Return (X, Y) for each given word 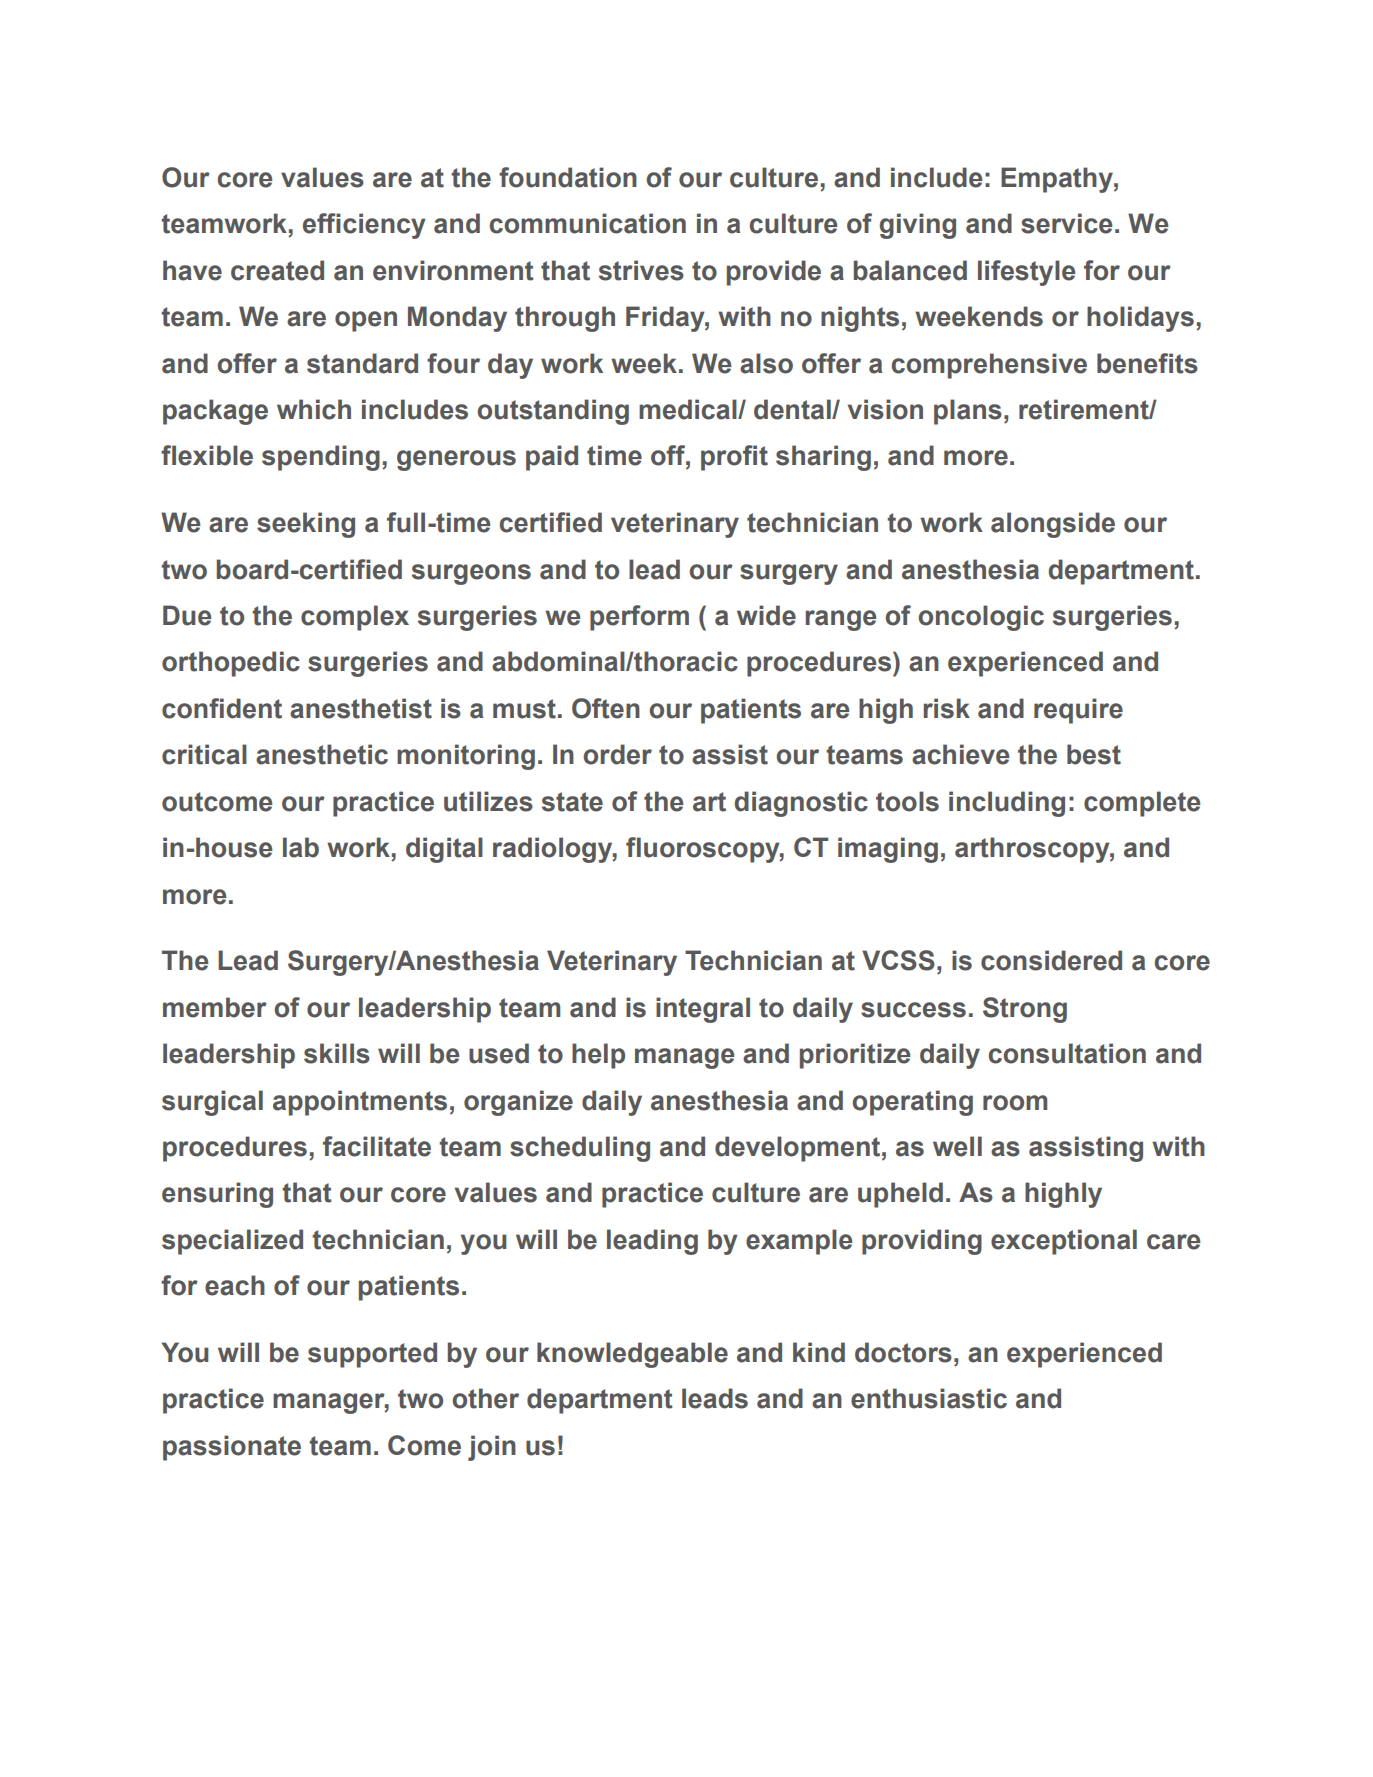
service (1067, 223)
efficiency (364, 226)
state (572, 802)
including (1007, 804)
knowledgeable (632, 1355)
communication (588, 223)
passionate (232, 1448)
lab (301, 847)
